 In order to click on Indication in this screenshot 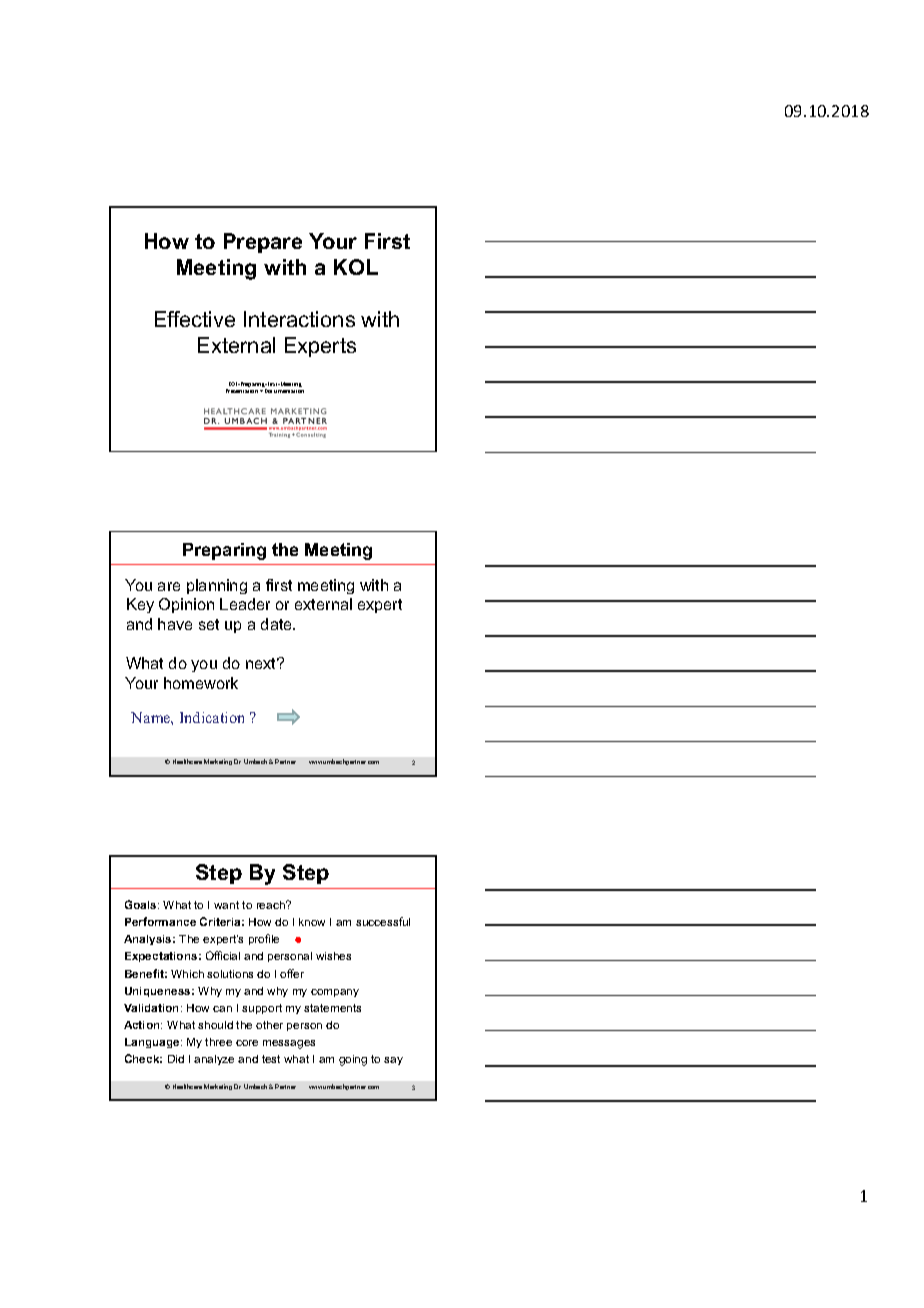, I will do `click(212, 717)`.
